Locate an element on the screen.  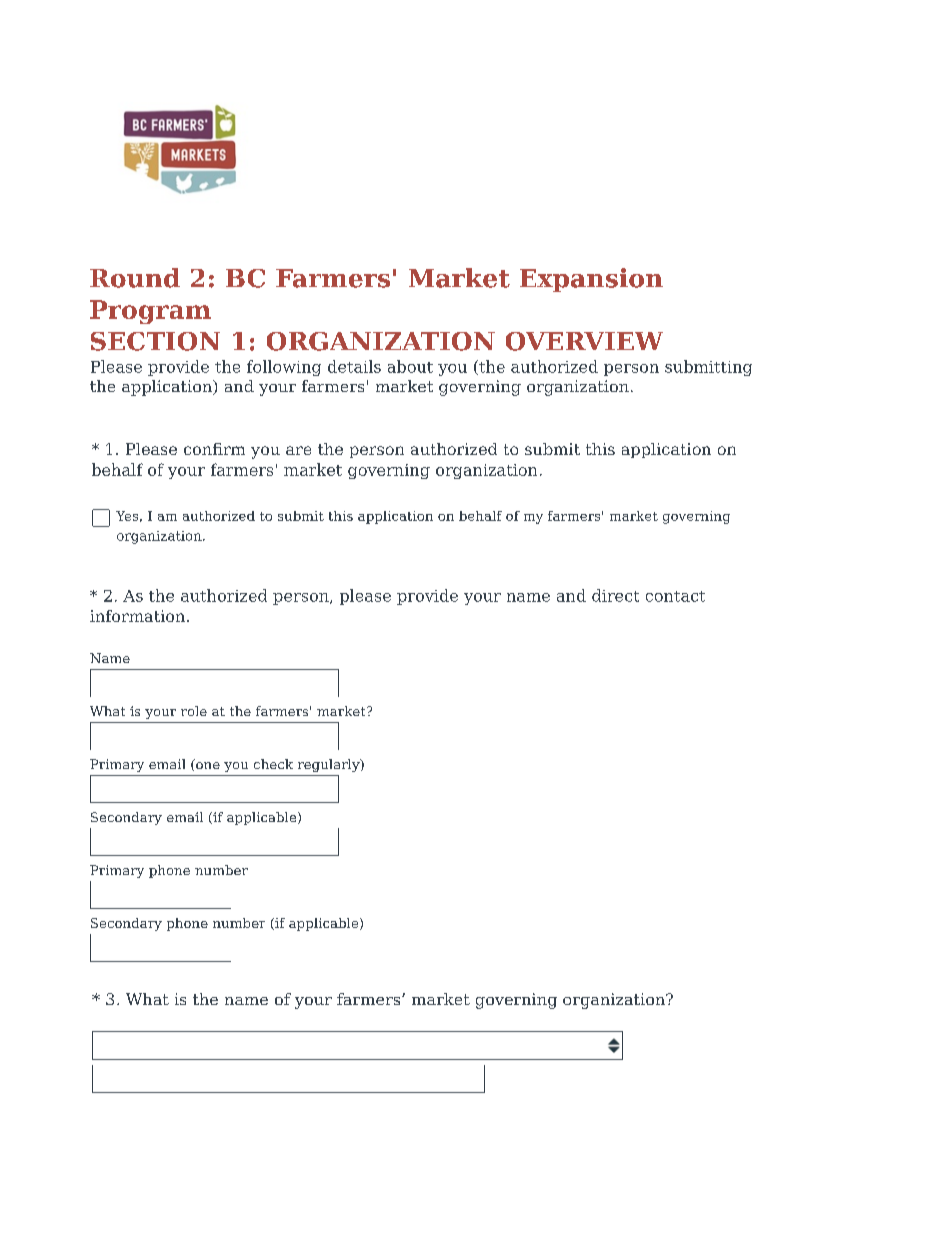
check is located at coordinates (273, 764).
